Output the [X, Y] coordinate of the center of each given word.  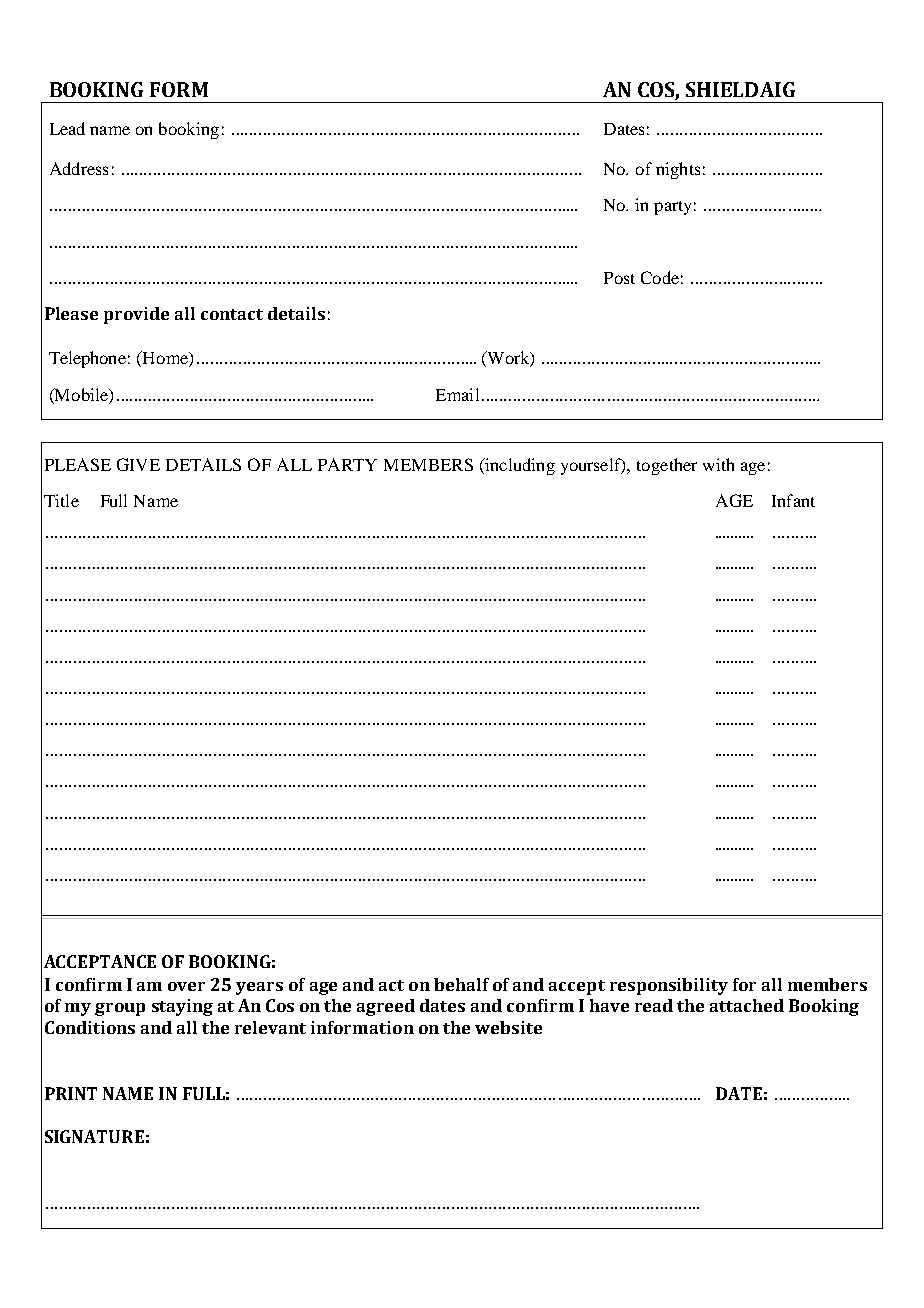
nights [678, 170]
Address [79, 168]
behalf [461, 984]
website [508, 1027]
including [519, 466]
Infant [793, 500]
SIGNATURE [94, 1136]
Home [165, 359]
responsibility [669, 986]
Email [457, 394]
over [186, 986]
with [718, 464]
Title [61, 500]
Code [660, 277]
